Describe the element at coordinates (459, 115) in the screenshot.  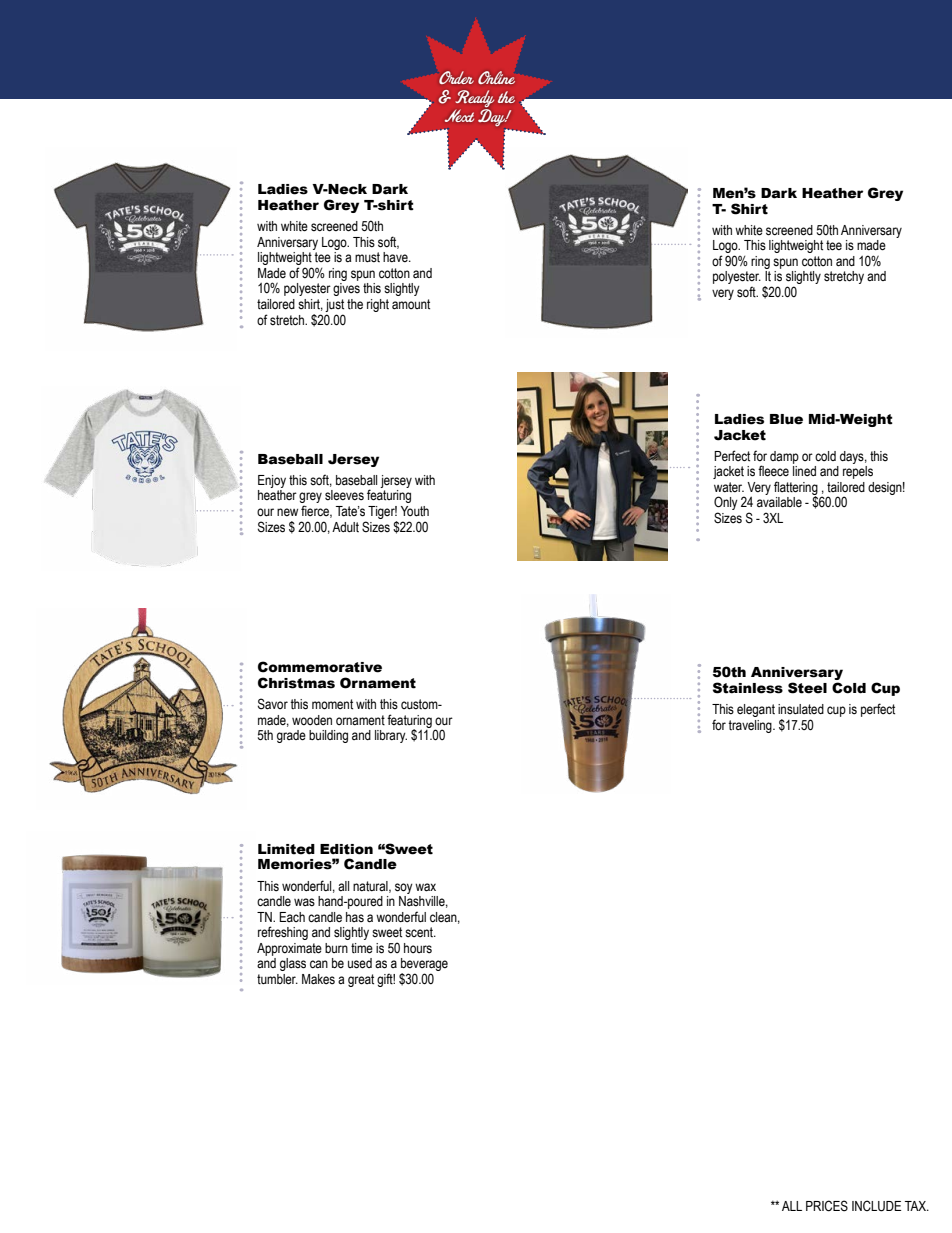
I see `Next` at that location.
